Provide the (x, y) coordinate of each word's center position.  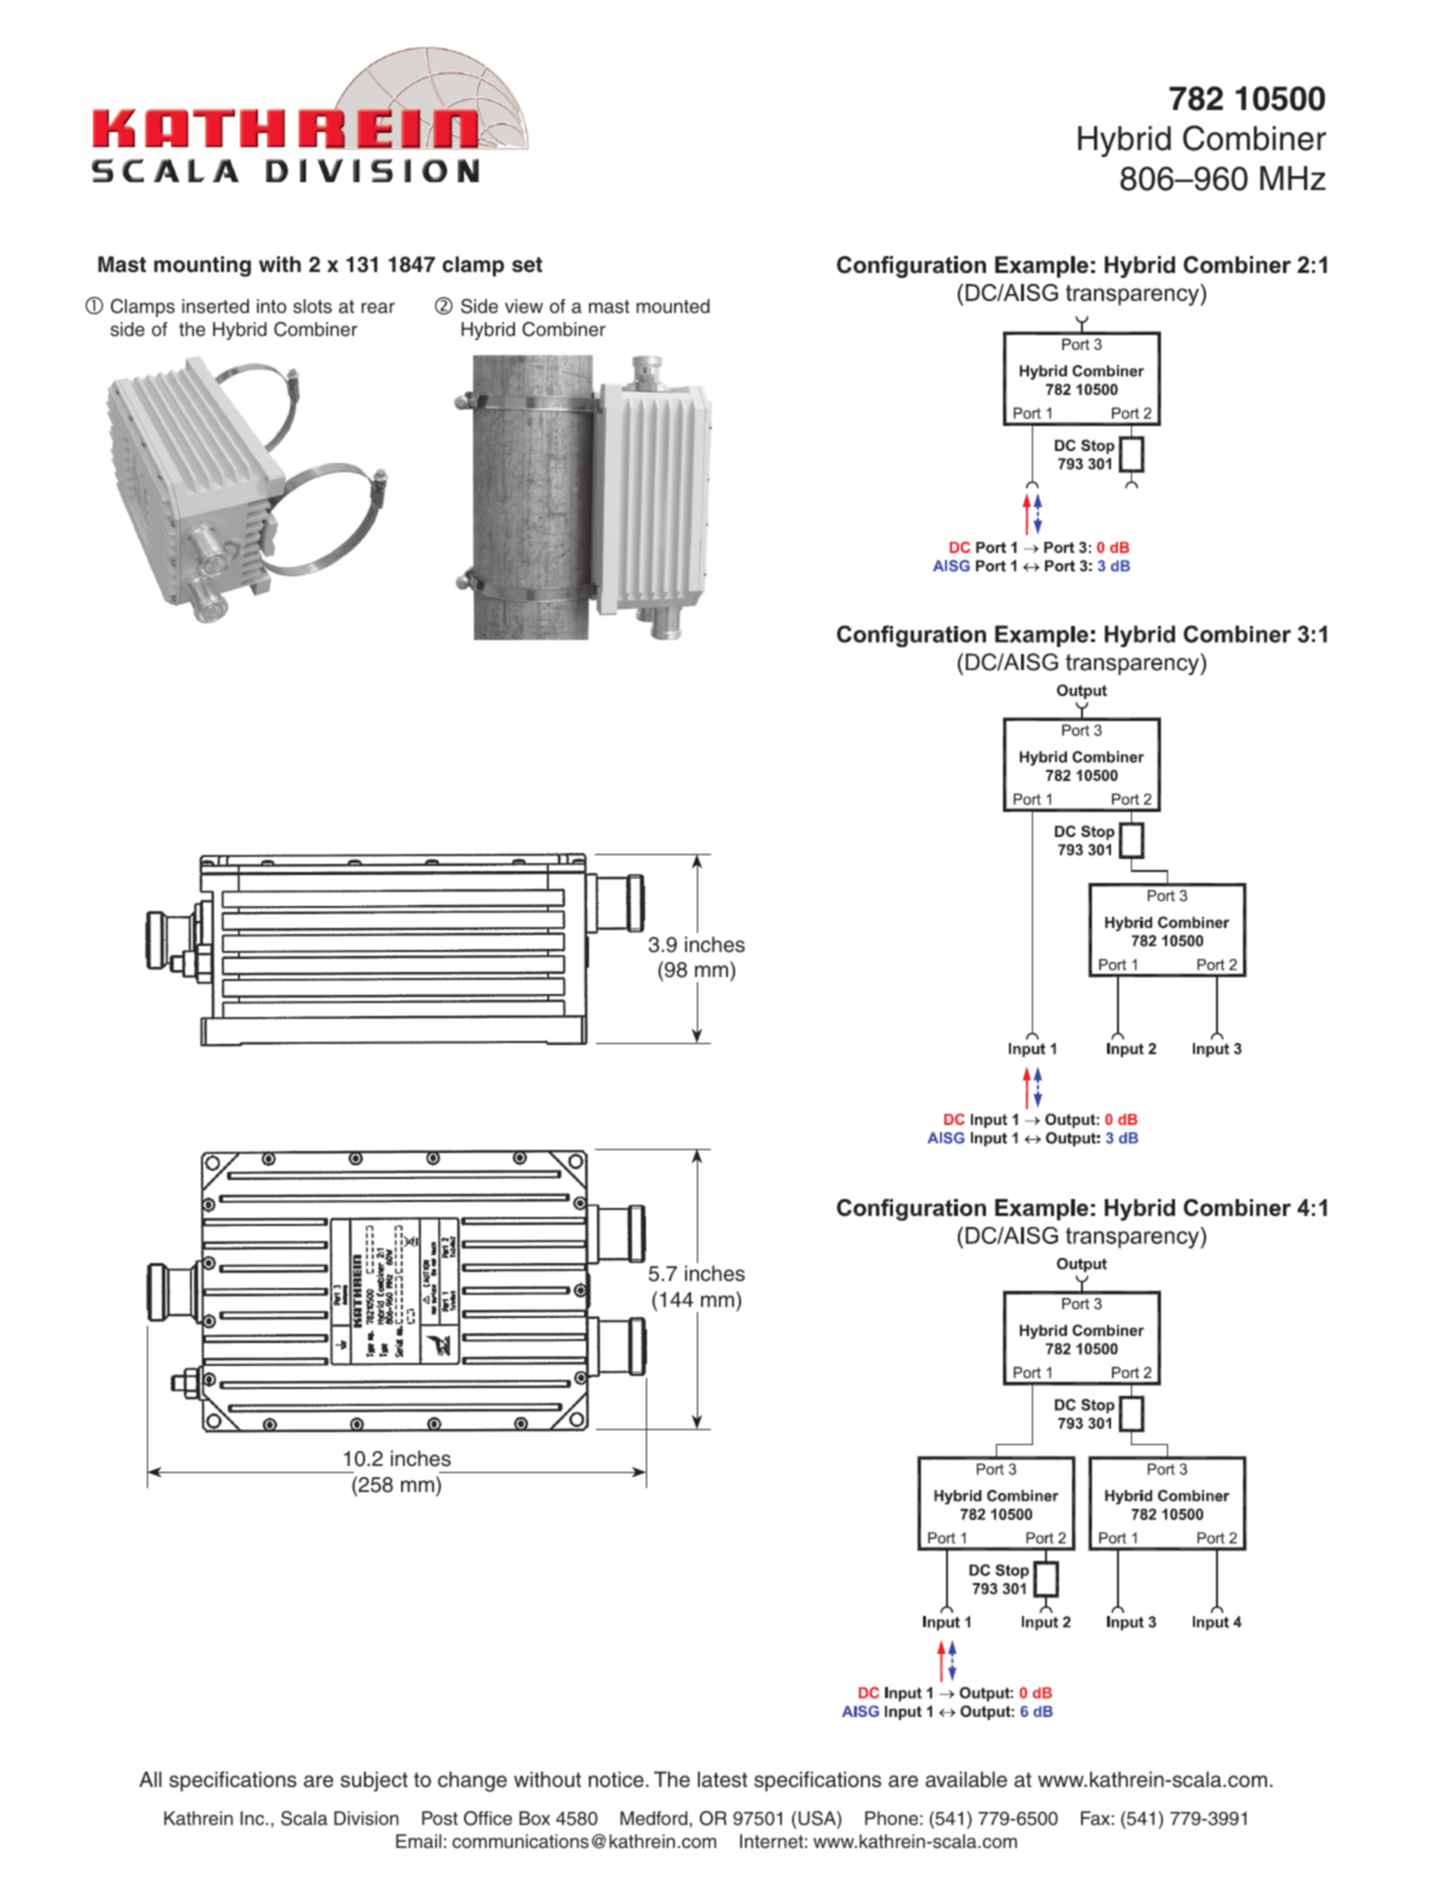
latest (723, 1779)
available (966, 1779)
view (524, 306)
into (272, 306)
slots (312, 306)
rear (378, 308)
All (150, 1779)
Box (534, 1818)
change (472, 1781)
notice (616, 1779)
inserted (215, 306)
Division (366, 1818)
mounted (673, 306)
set (527, 265)
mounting (202, 266)
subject (374, 1781)
